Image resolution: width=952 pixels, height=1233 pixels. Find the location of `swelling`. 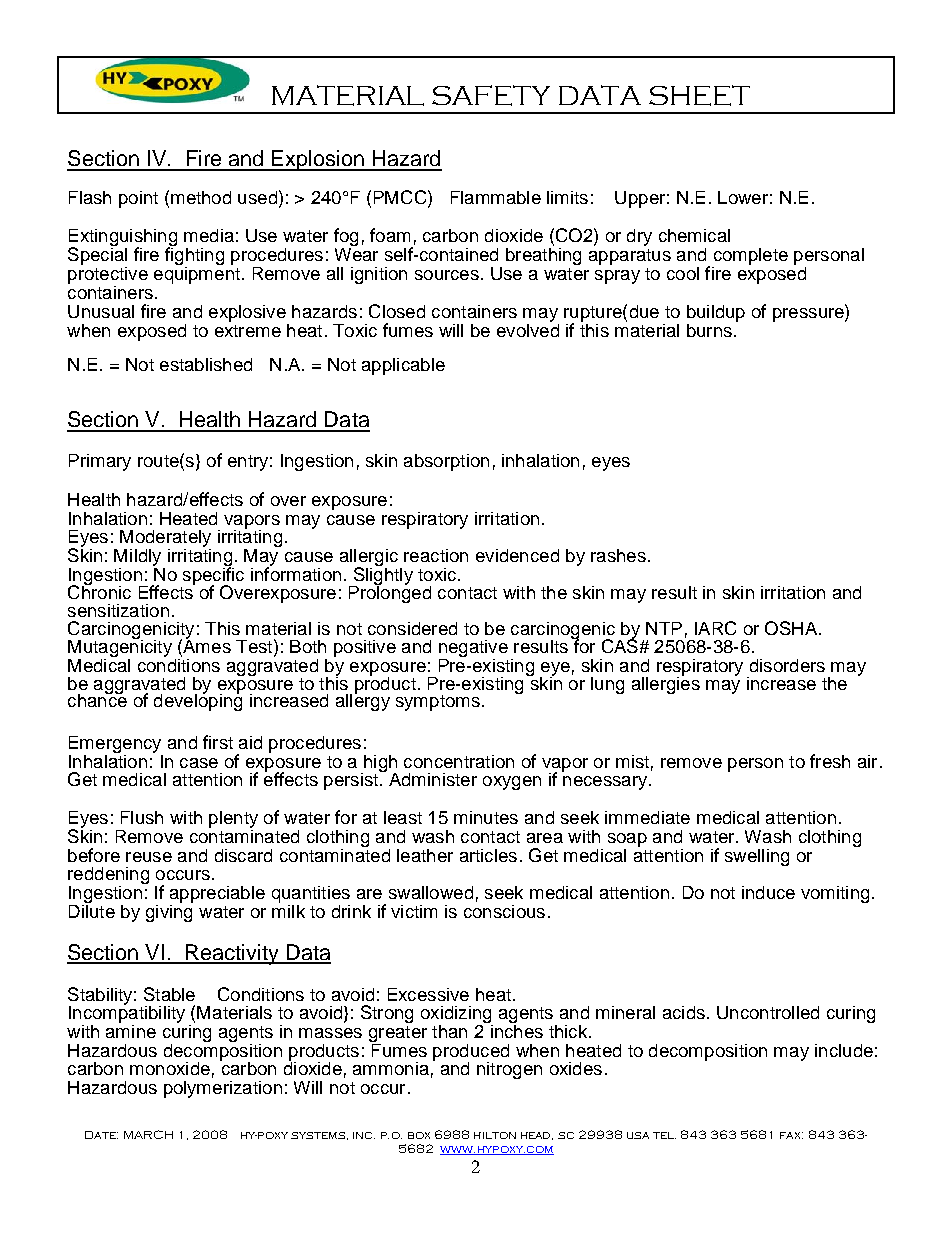

swelling is located at coordinates (757, 857).
